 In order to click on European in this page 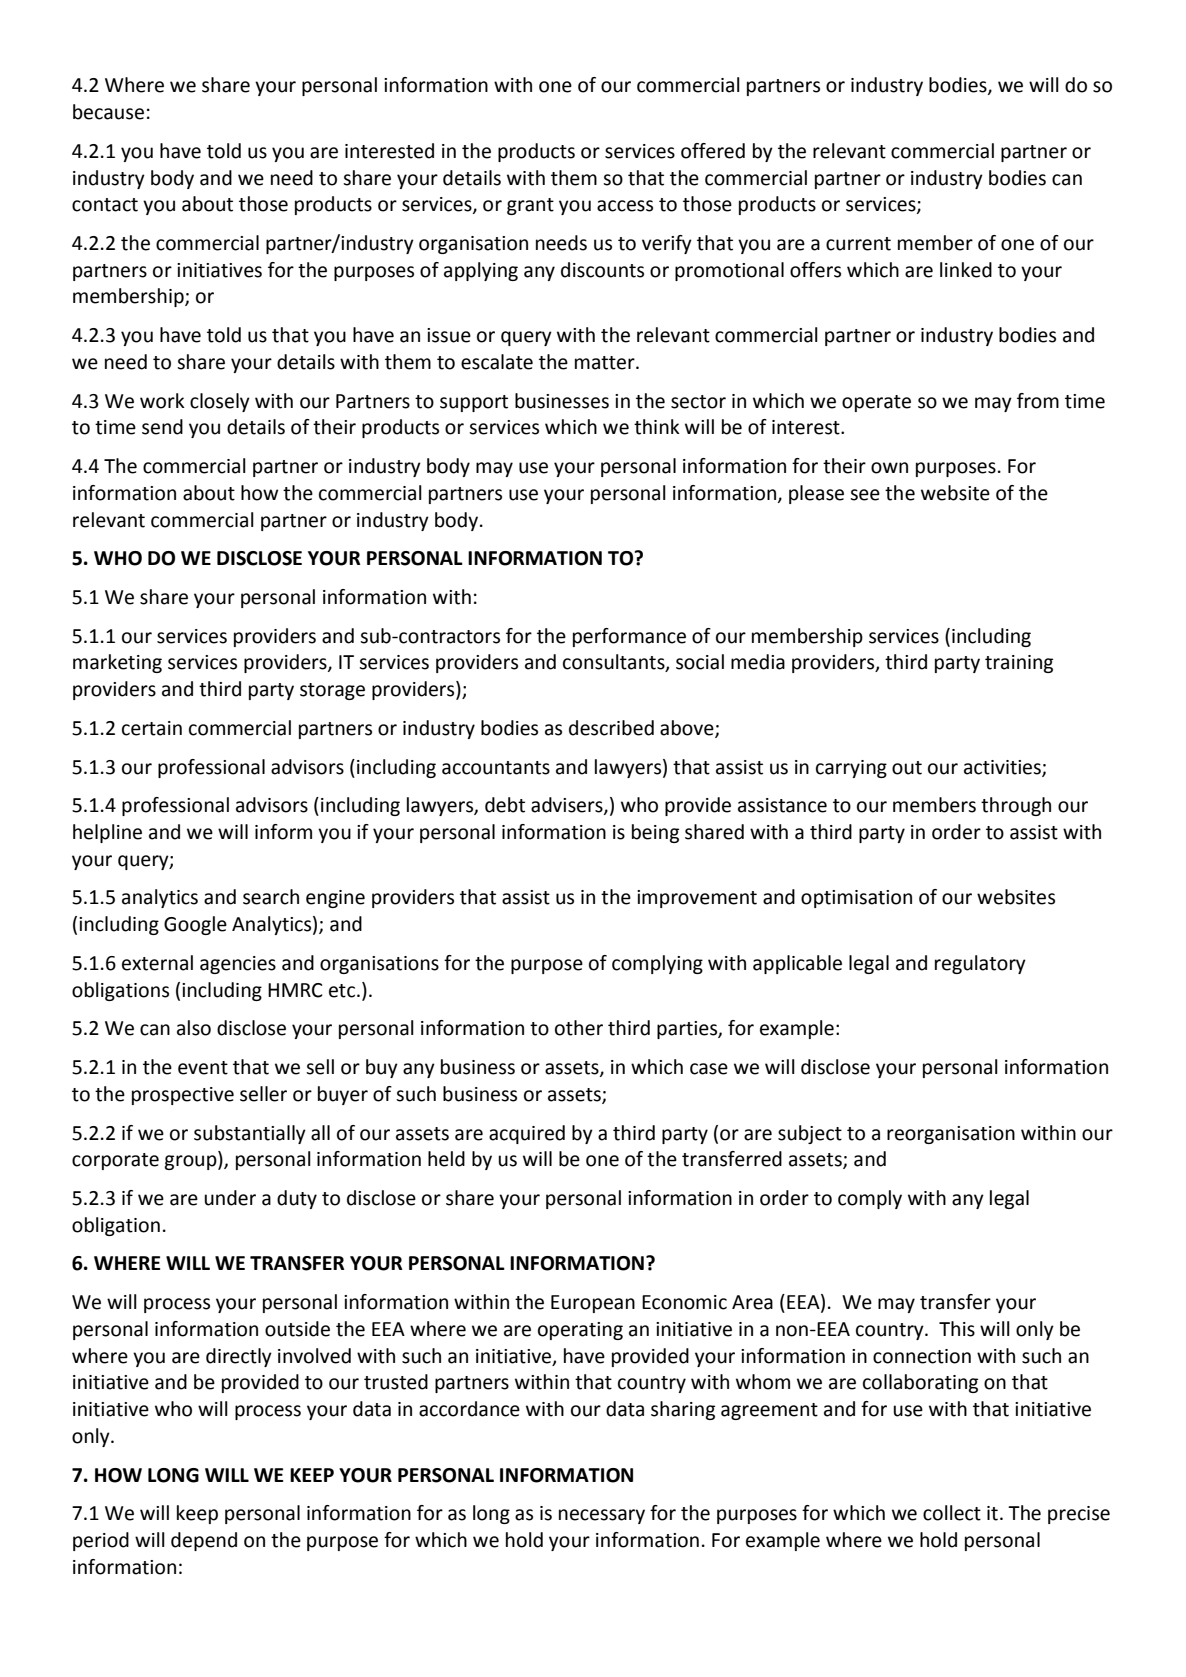, I will do `click(593, 1304)`.
